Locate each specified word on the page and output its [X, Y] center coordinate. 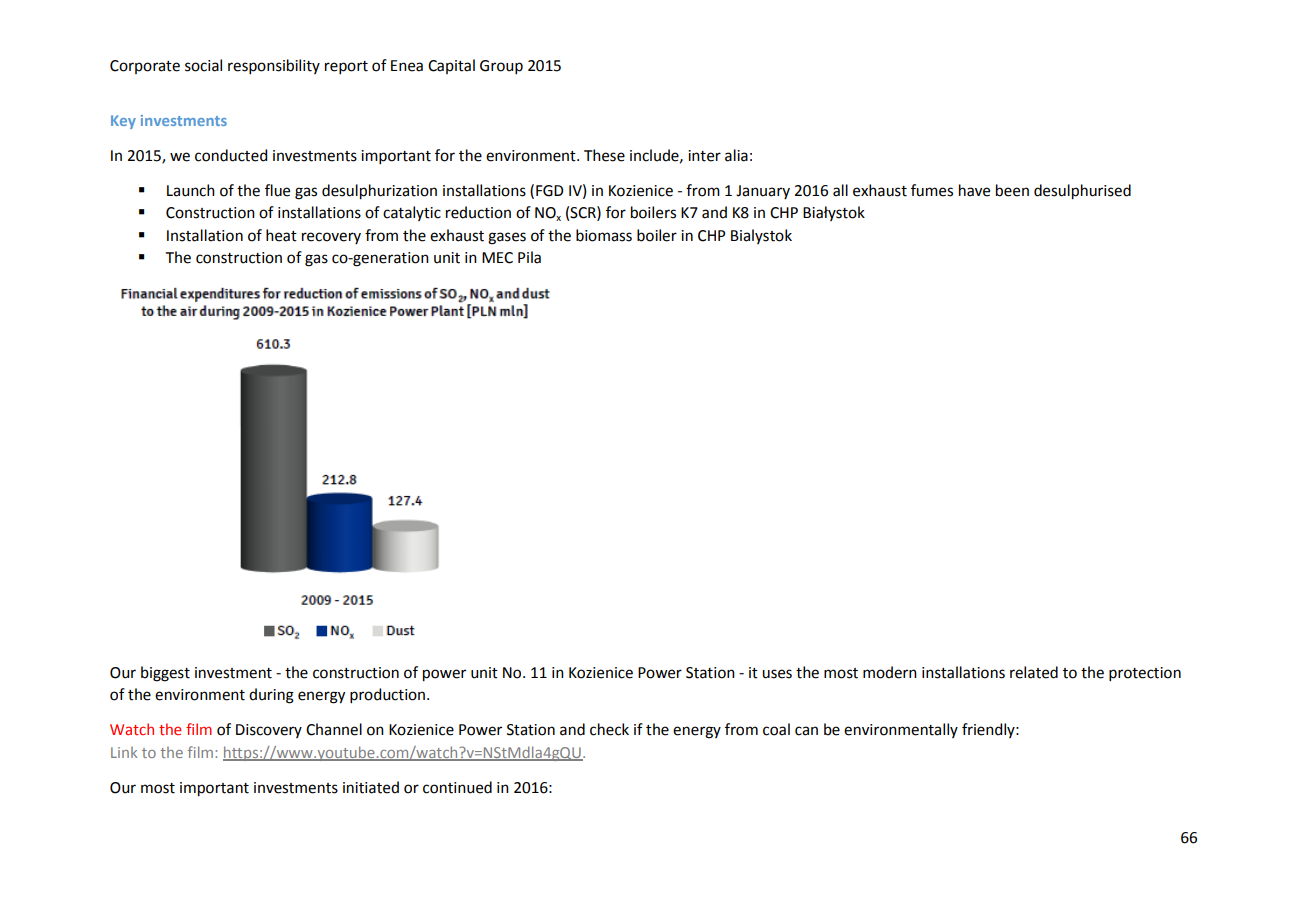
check [609, 729]
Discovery [269, 731]
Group [501, 67]
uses [777, 674]
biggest [165, 674]
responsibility [274, 66]
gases [507, 238]
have [974, 190]
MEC [497, 258]
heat [281, 235]
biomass [604, 235]
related [1034, 672]
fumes [932, 190]
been [1012, 190]
